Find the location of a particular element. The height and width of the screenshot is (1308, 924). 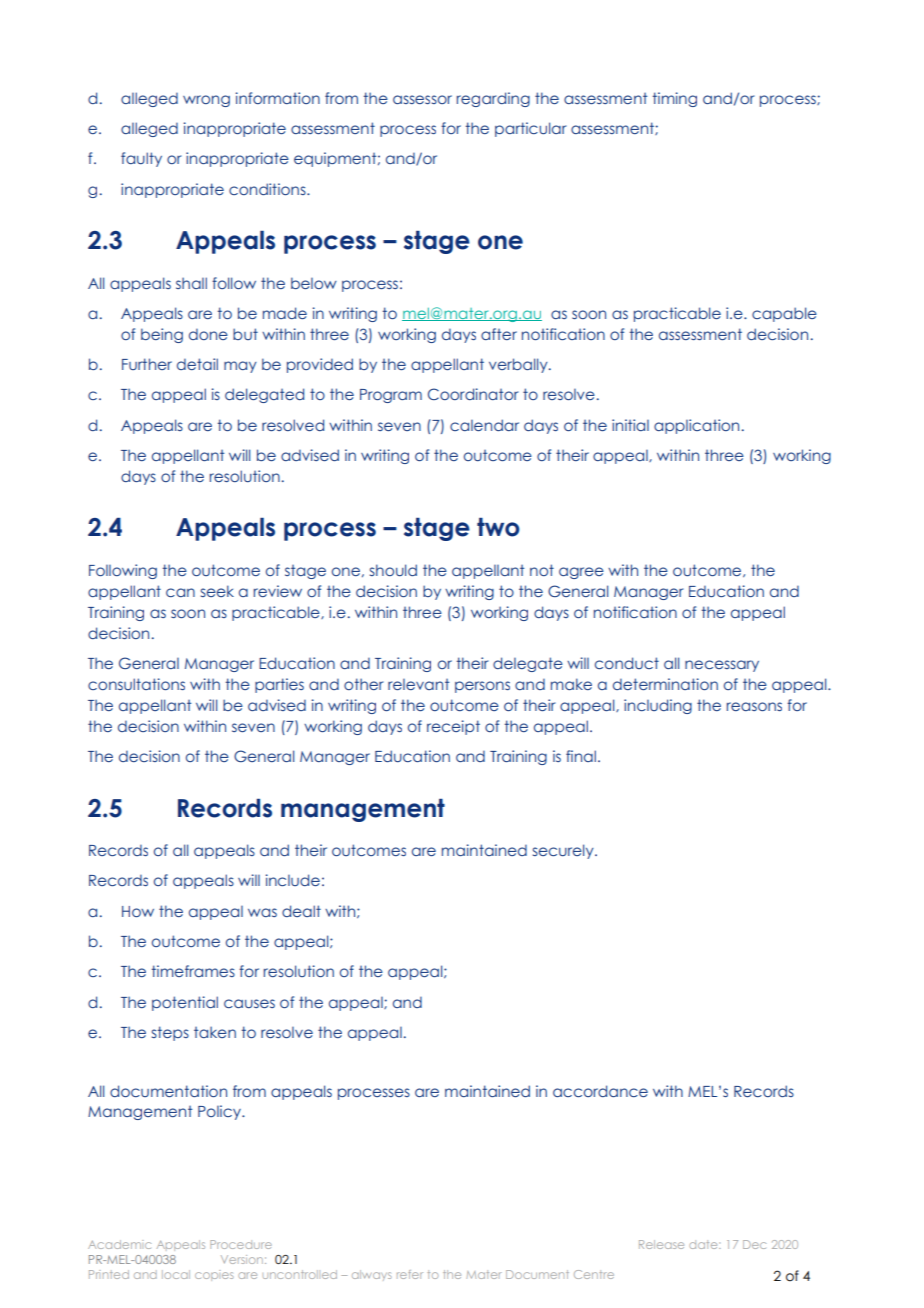

local is located at coordinates (176, 1274).
